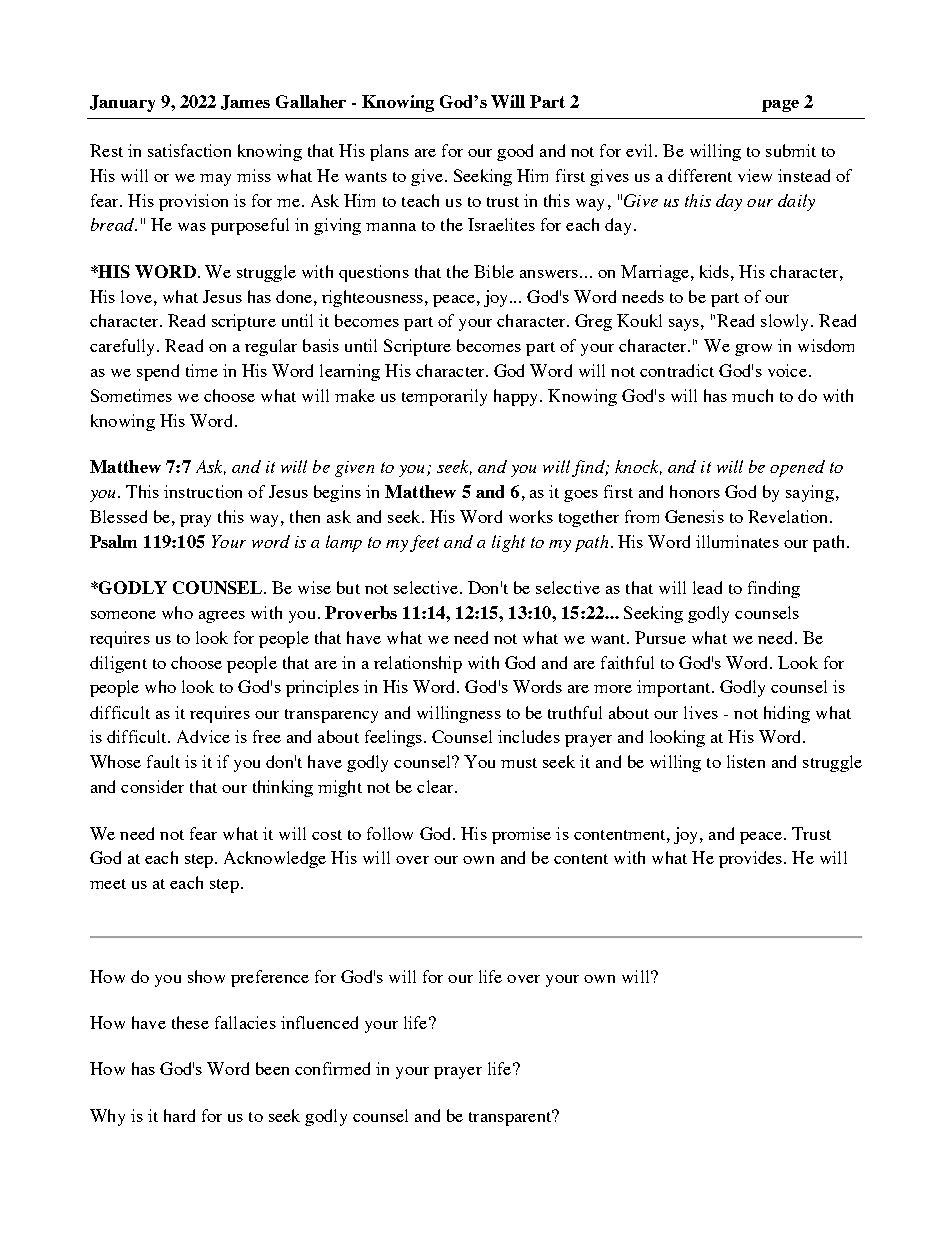 This screenshot has height=1233, width=952. I want to click on listen, so click(746, 761).
